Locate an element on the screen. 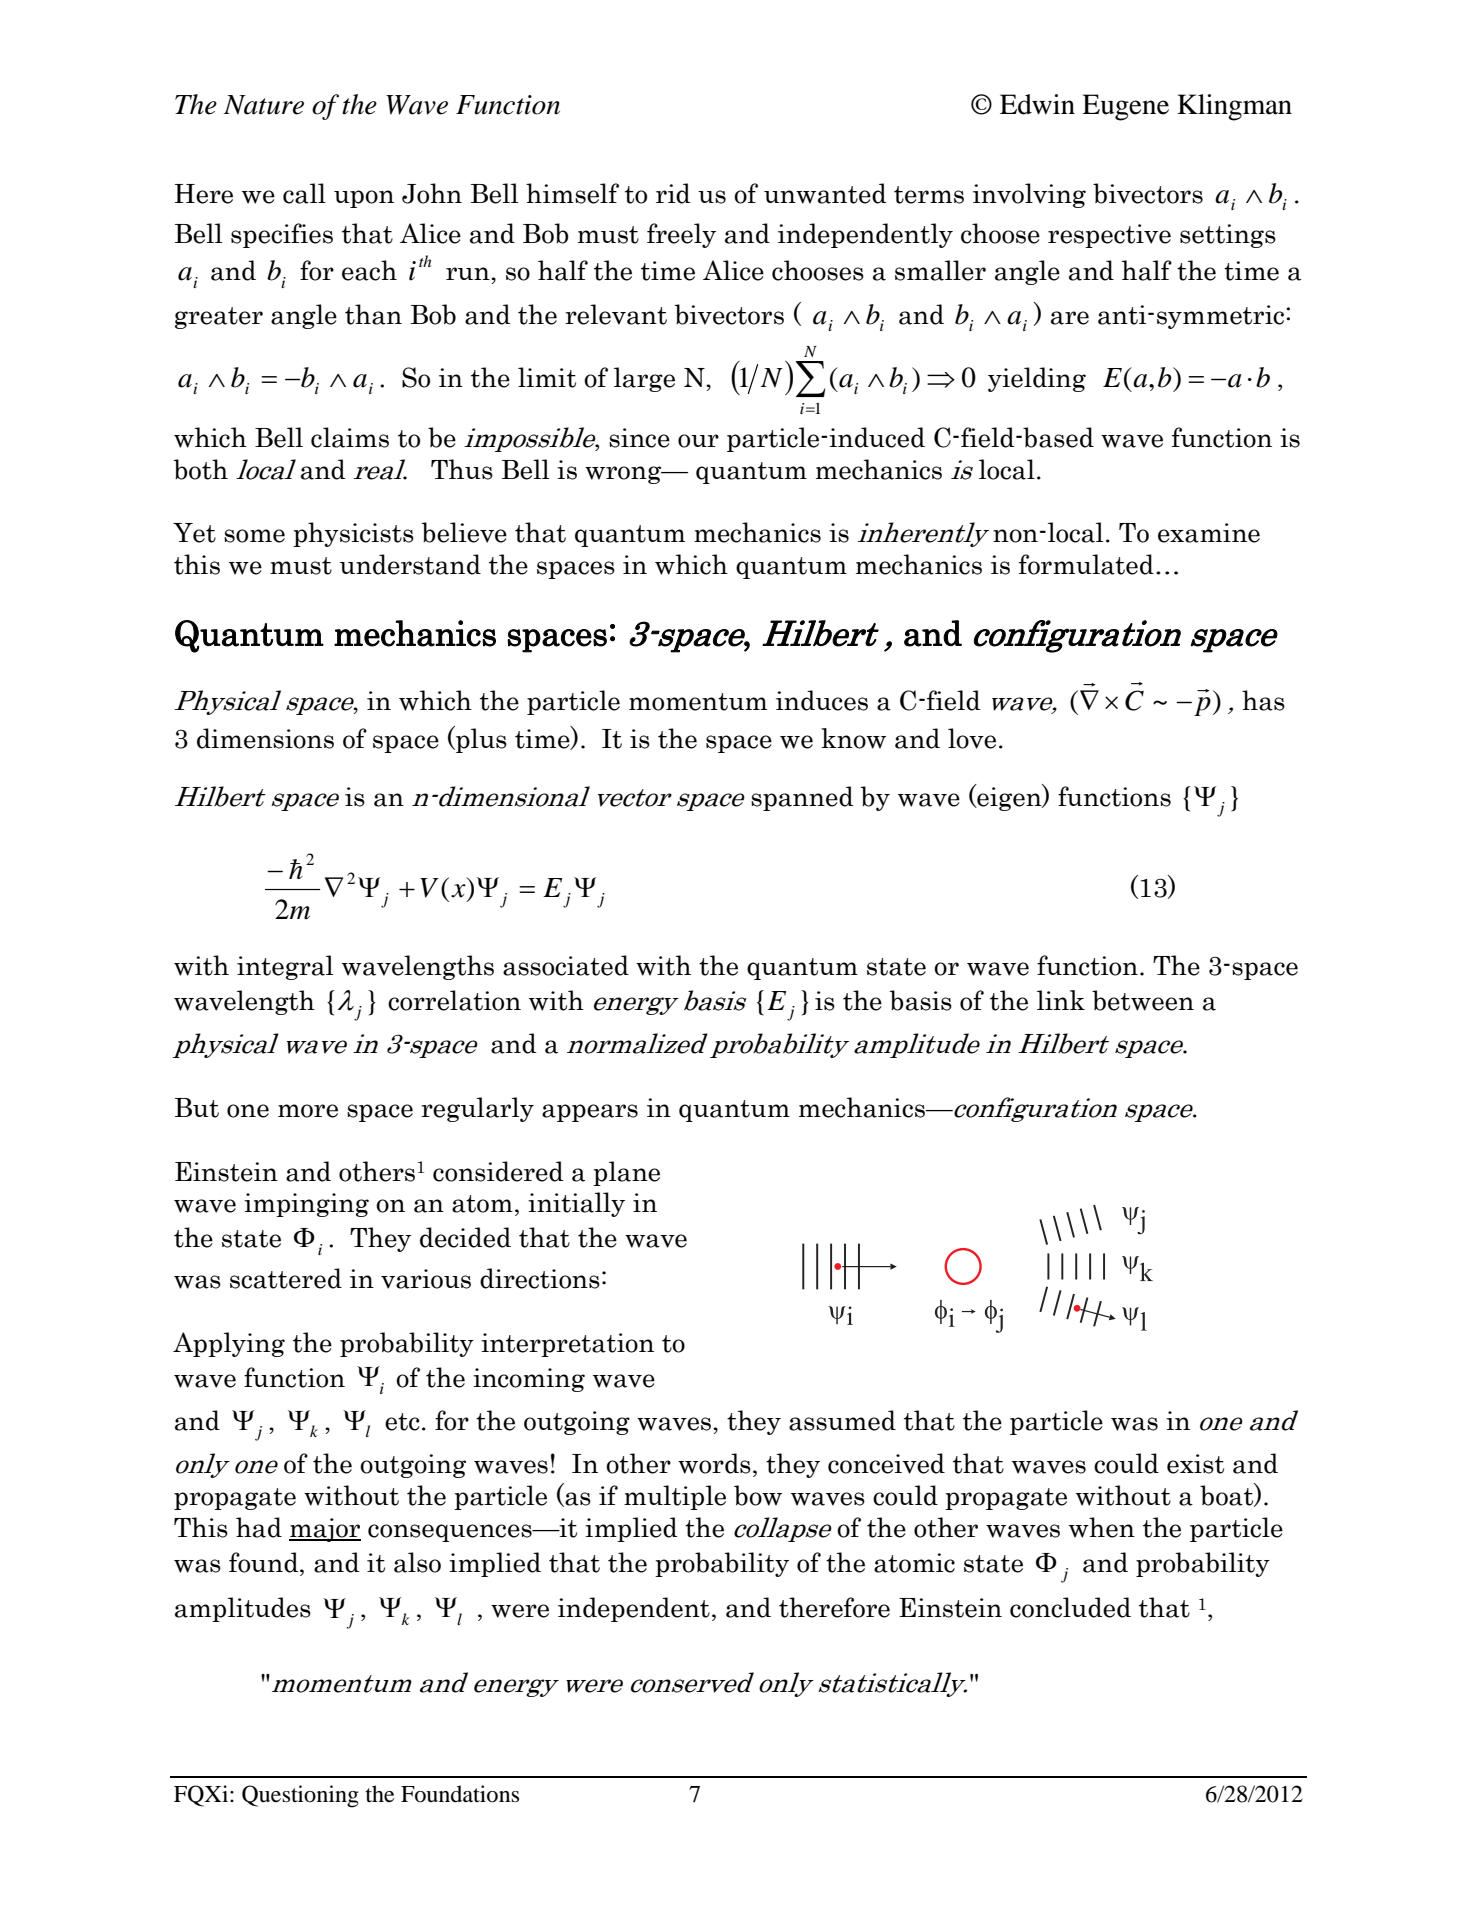  between is located at coordinates (1143, 1000).
